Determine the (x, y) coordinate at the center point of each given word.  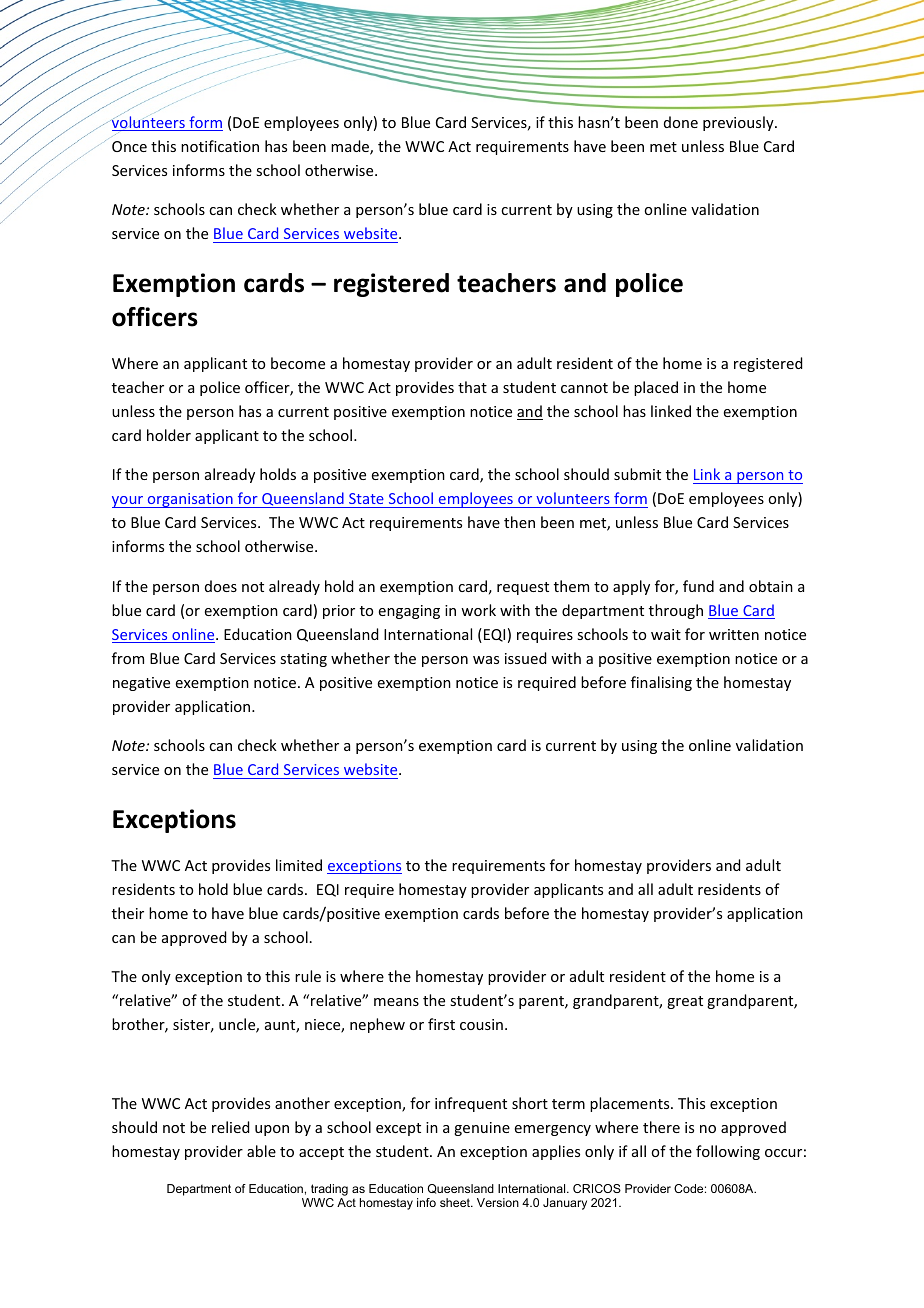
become (298, 363)
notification (220, 146)
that (472, 387)
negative (141, 684)
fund (698, 586)
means (396, 1002)
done (681, 122)
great (685, 1002)
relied (230, 1127)
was (486, 660)
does (221, 586)
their (128, 913)
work (478, 610)
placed (656, 388)
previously (739, 123)
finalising (661, 683)
